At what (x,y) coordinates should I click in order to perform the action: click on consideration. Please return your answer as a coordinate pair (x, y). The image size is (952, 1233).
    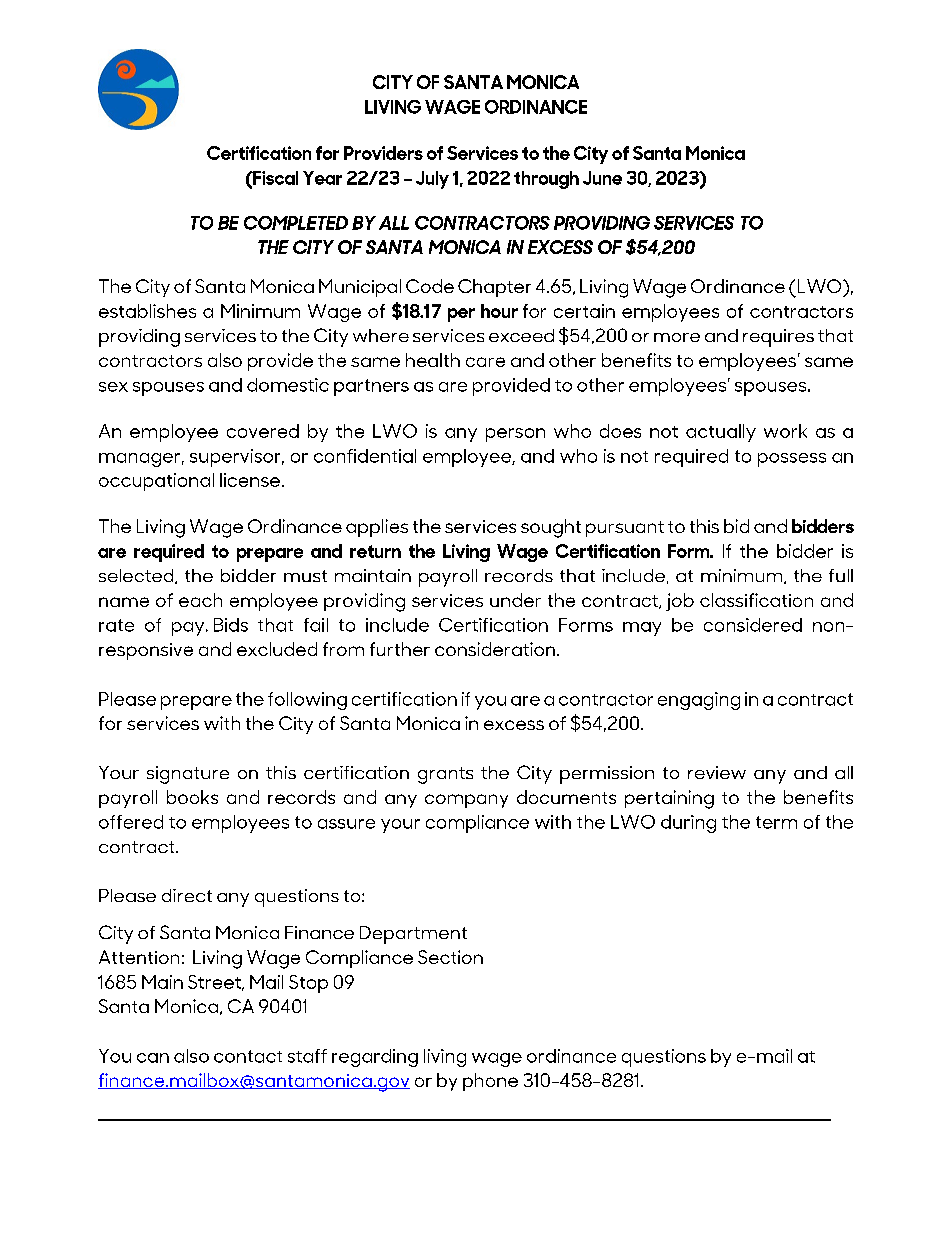
    Looking at the image, I should click on (495, 649).
